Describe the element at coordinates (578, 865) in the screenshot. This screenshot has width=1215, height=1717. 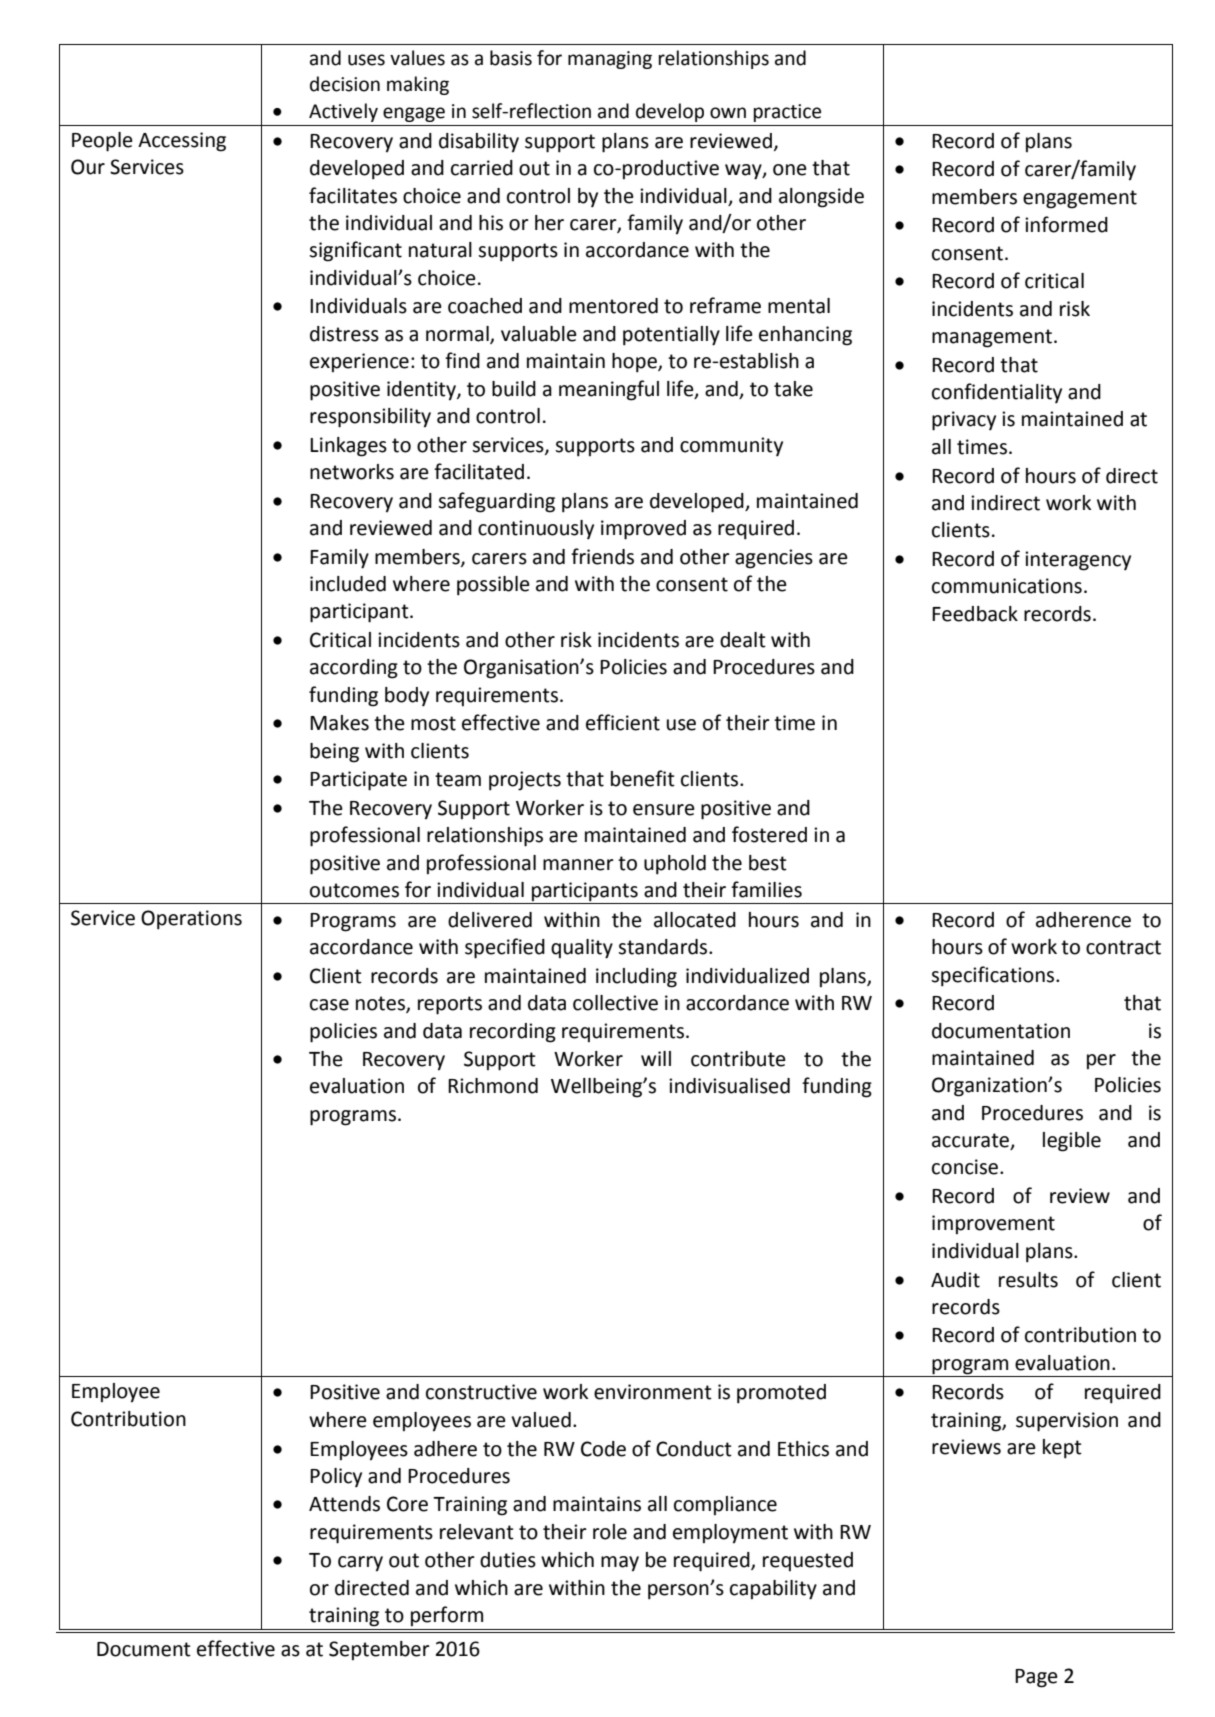
I see `manner` at that location.
